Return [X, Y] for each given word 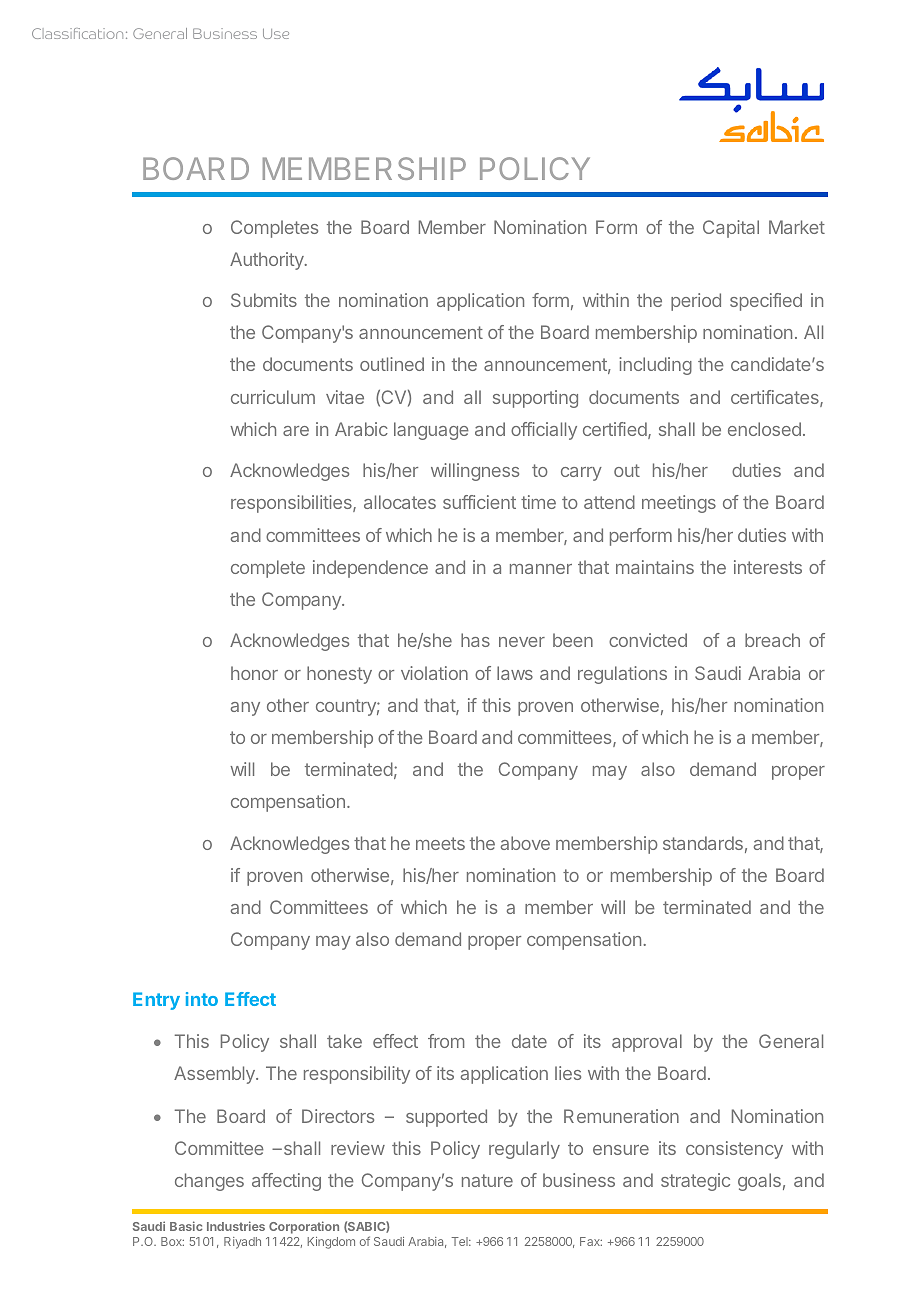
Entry [156, 1001]
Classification [77, 33]
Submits [264, 300]
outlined [392, 364]
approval [647, 1043]
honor [254, 673]
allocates [400, 502]
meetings [679, 504]
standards [703, 843]
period [696, 302]
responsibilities [292, 504]
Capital [731, 229]
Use [276, 34]
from [446, 1041]
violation [434, 673]
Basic [186, 1226]
